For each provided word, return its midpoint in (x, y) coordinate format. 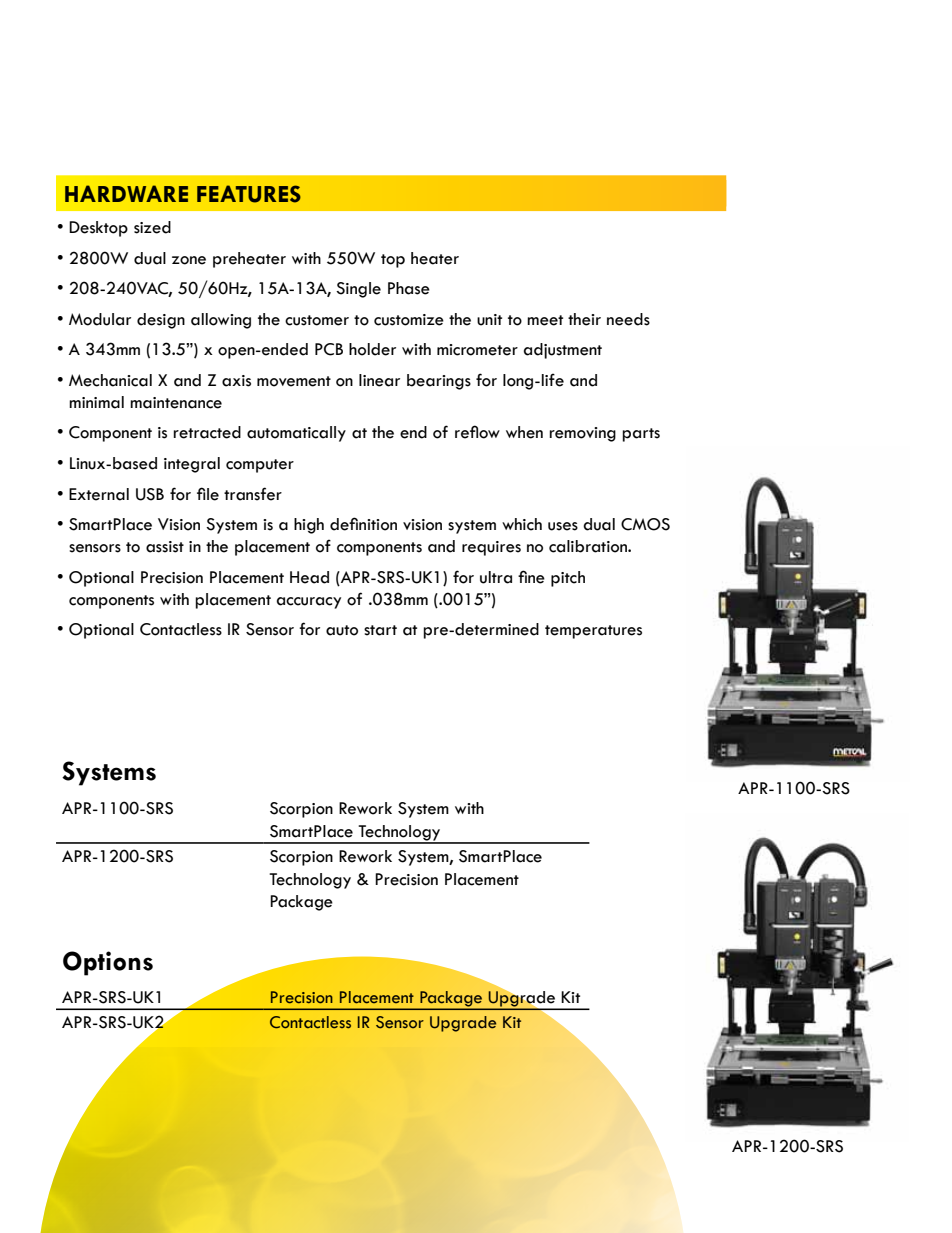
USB (150, 494)
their (584, 319)
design (161, 321)
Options (108, 963)
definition (363, 524)
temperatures (593, 632)
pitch (568, 579)
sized (152, 227)
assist (165, 547)
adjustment (563, 351)
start (380, 630)
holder (372, 349)
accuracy (309, 603)
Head (309, 577)
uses (563, 526)
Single (358, 290)
